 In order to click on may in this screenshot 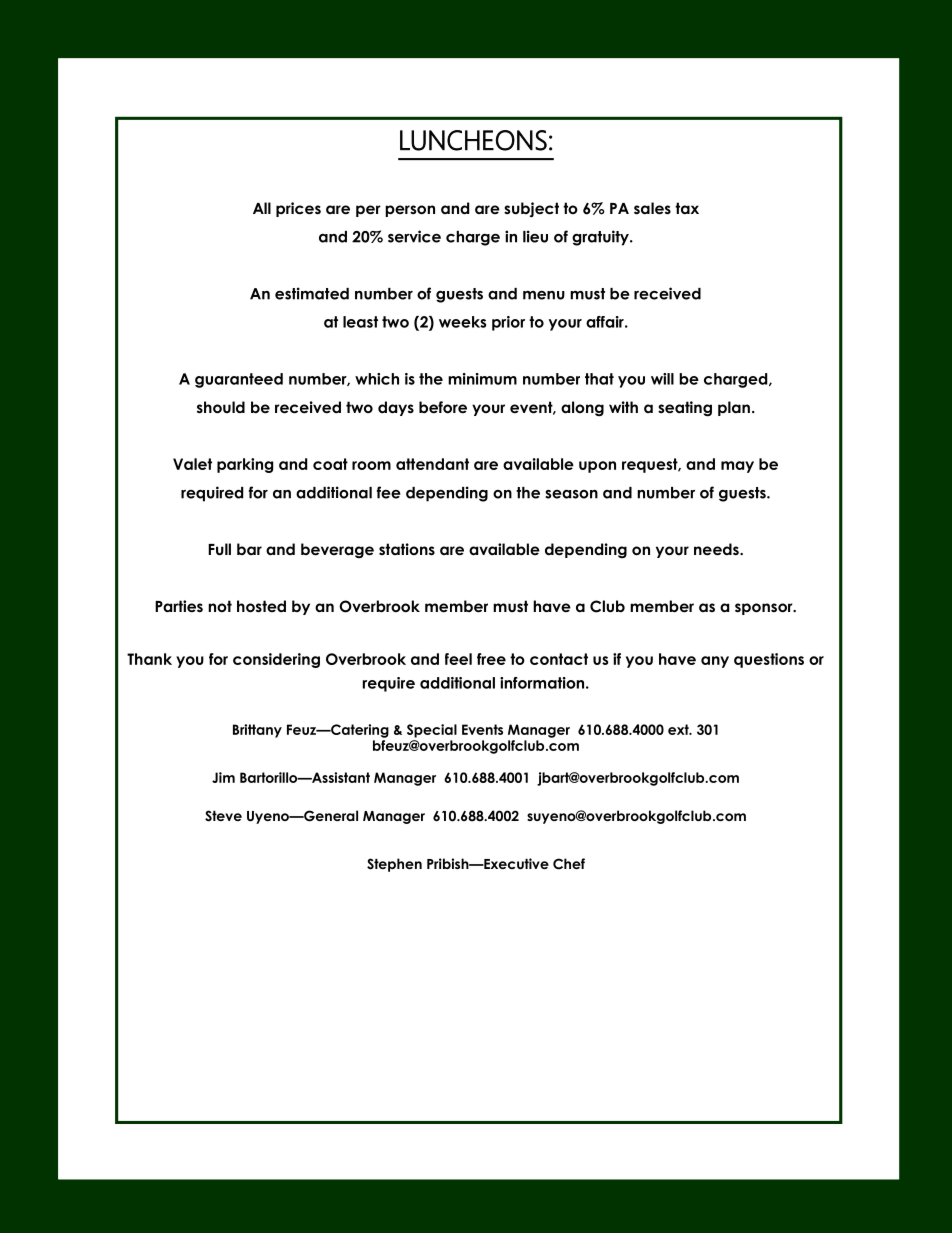, I will do `click(737, 467)`.
